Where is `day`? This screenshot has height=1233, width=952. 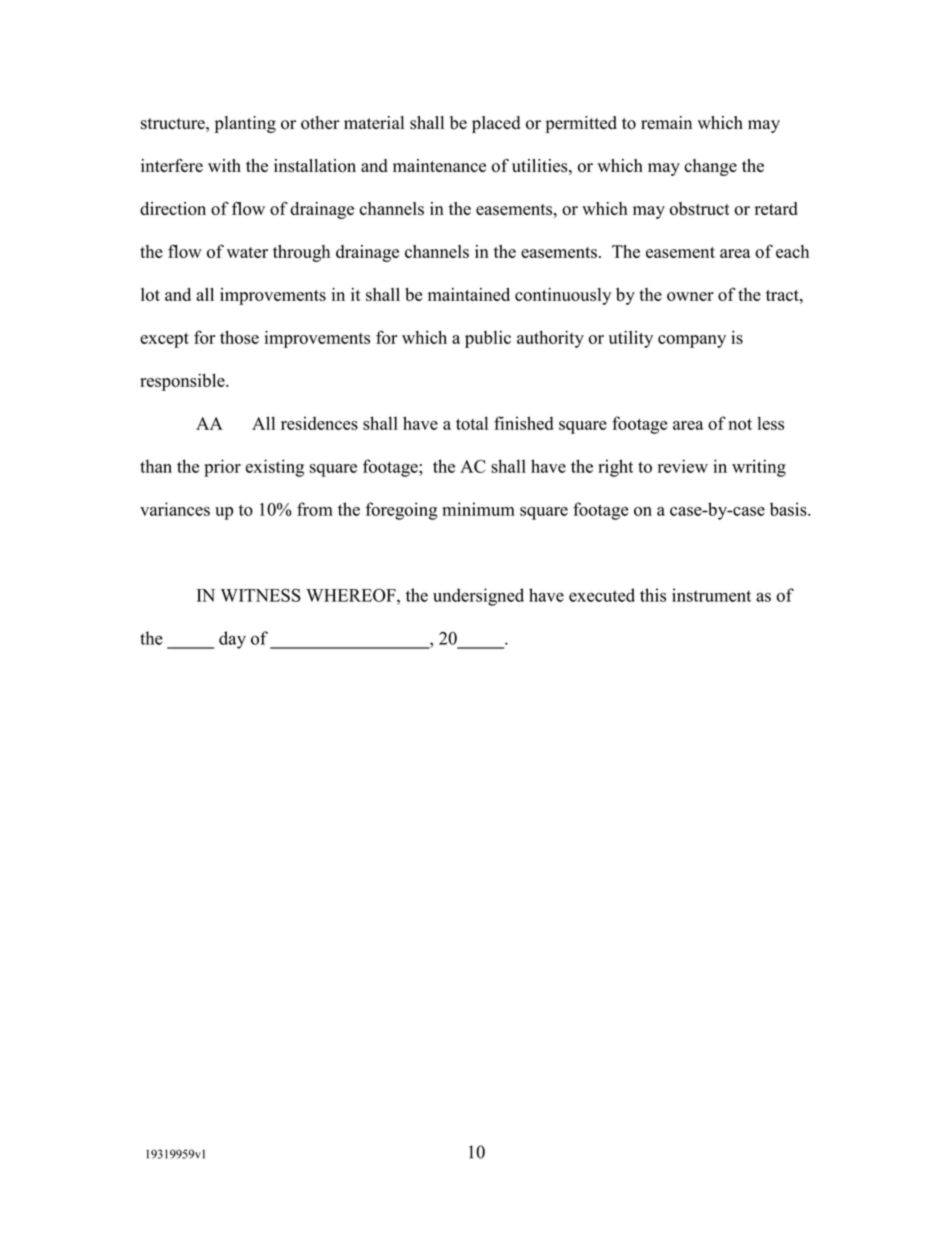 day is located at coordinates (232, 640).
